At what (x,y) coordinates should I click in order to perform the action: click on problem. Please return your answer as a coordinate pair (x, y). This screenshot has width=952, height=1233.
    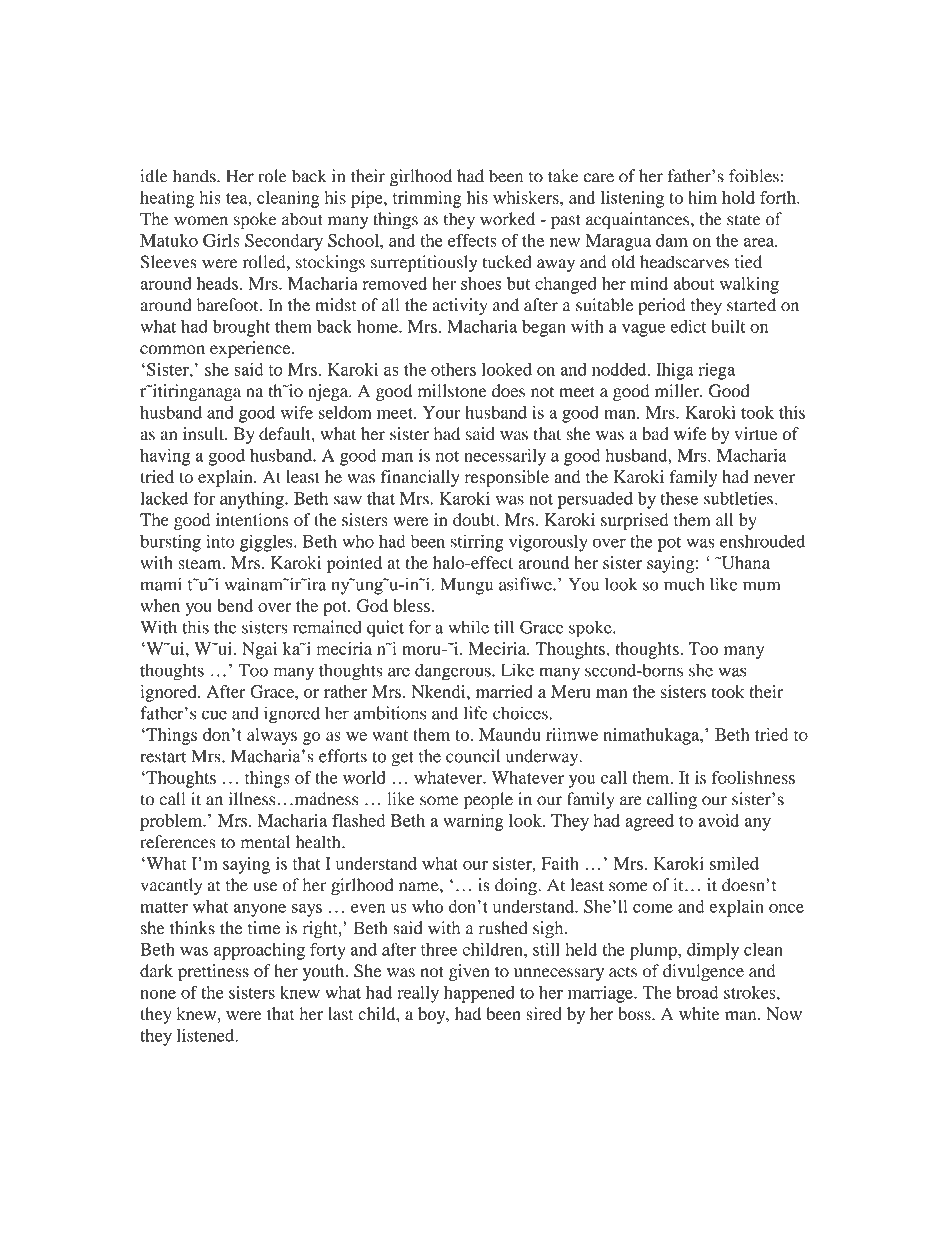
    Looking at the image, I should click on (172, 822).
